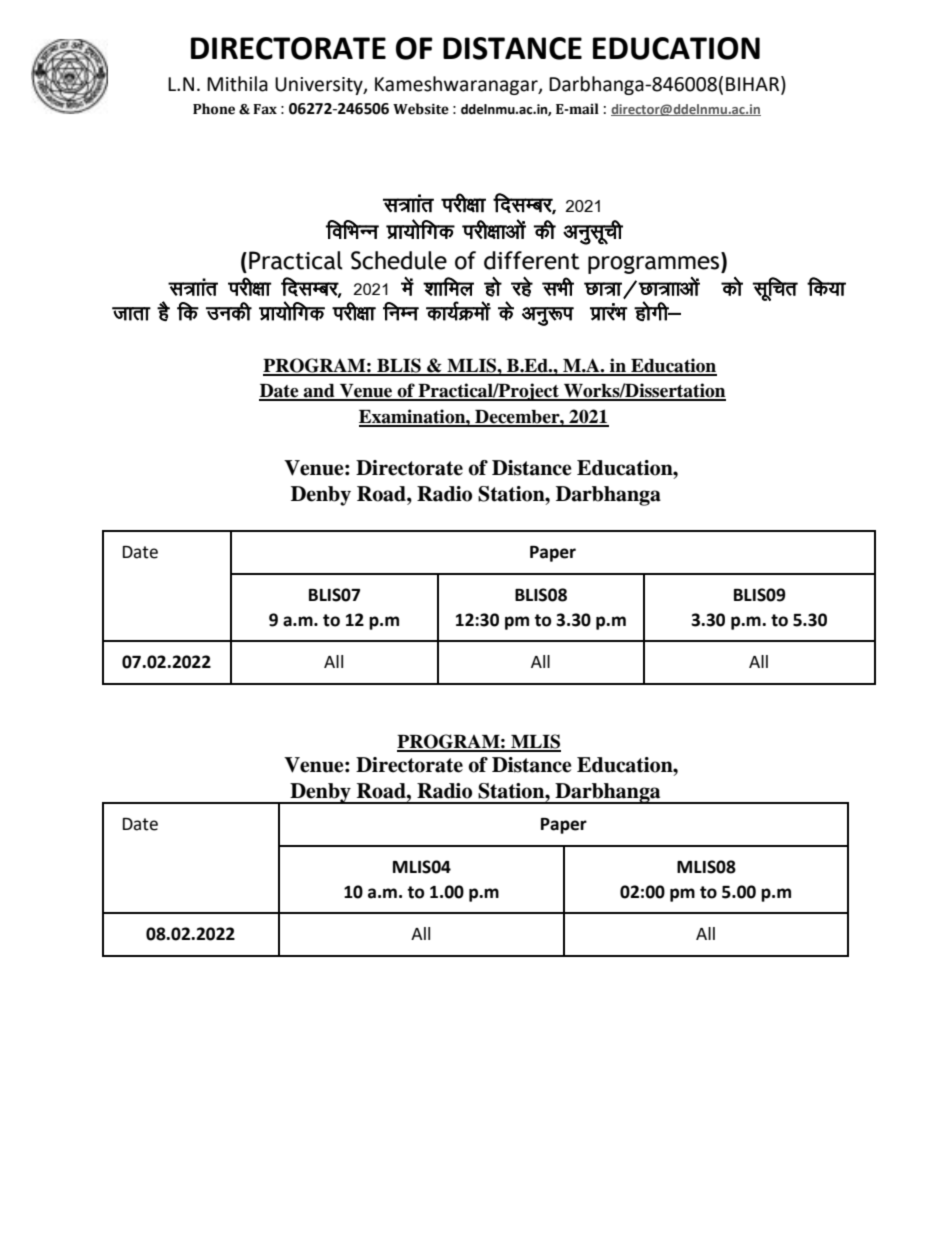 The height and width of the screenshot is (1233, 952). I want to click on Schedule, so click(399, 260).
